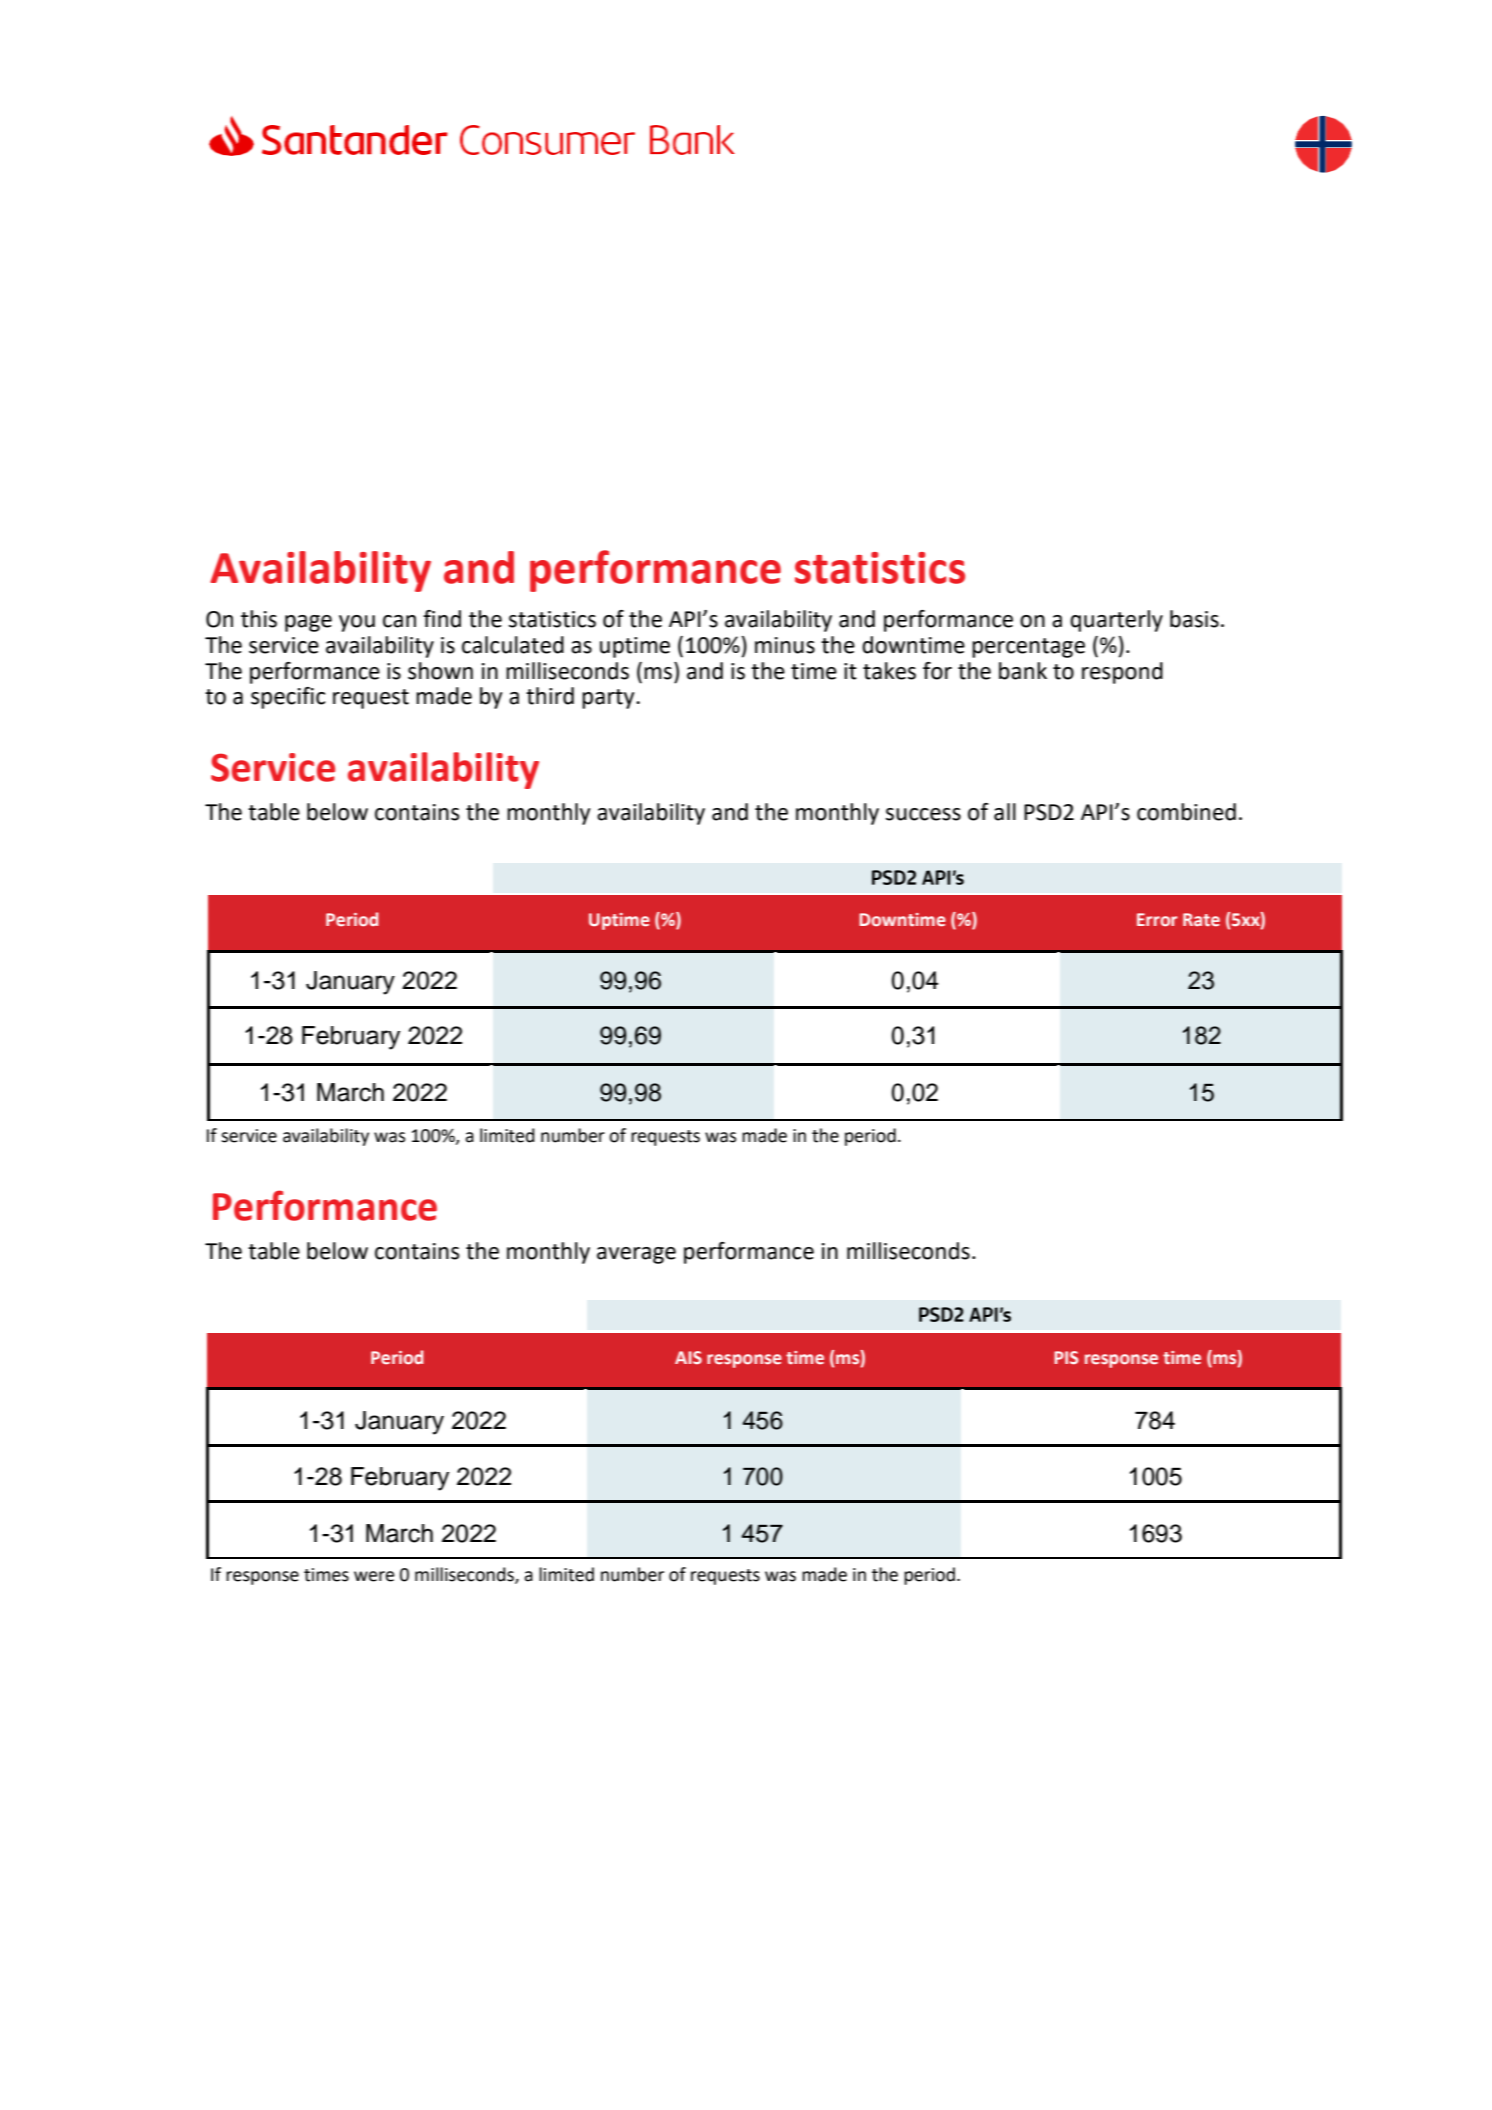 This screenshot has width=1492, height=2110. What do you see at coordinates (288, 698) in the screenshot?
I see `specific` at bounding box center [288, 698].
